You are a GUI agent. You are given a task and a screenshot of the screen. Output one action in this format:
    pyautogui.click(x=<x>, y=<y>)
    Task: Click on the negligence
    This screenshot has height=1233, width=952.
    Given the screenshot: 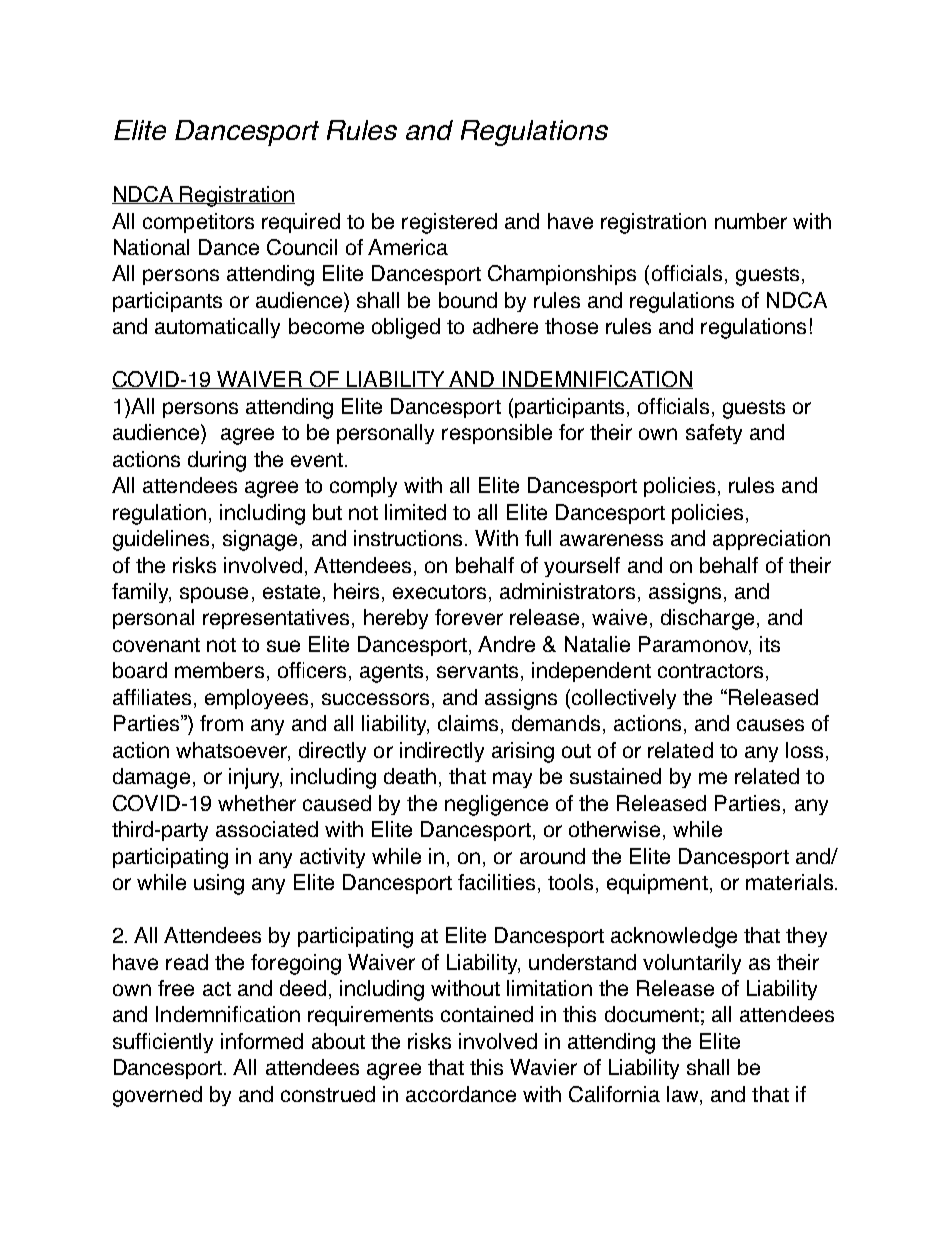 What is the action you would take?
    pyautogui.click(x=496, y=805)
